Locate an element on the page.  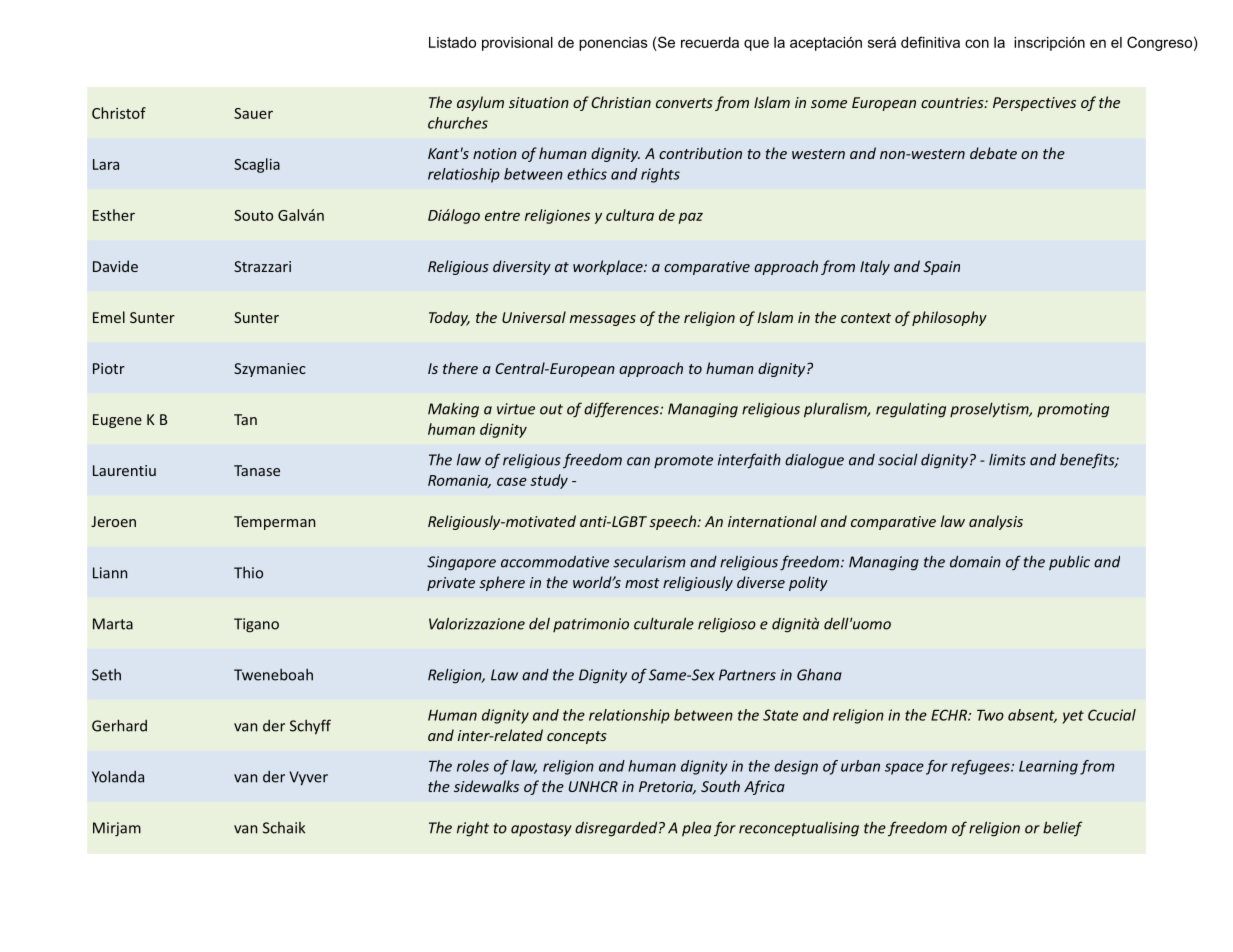
workplace is located at coordinates (609, 267).
